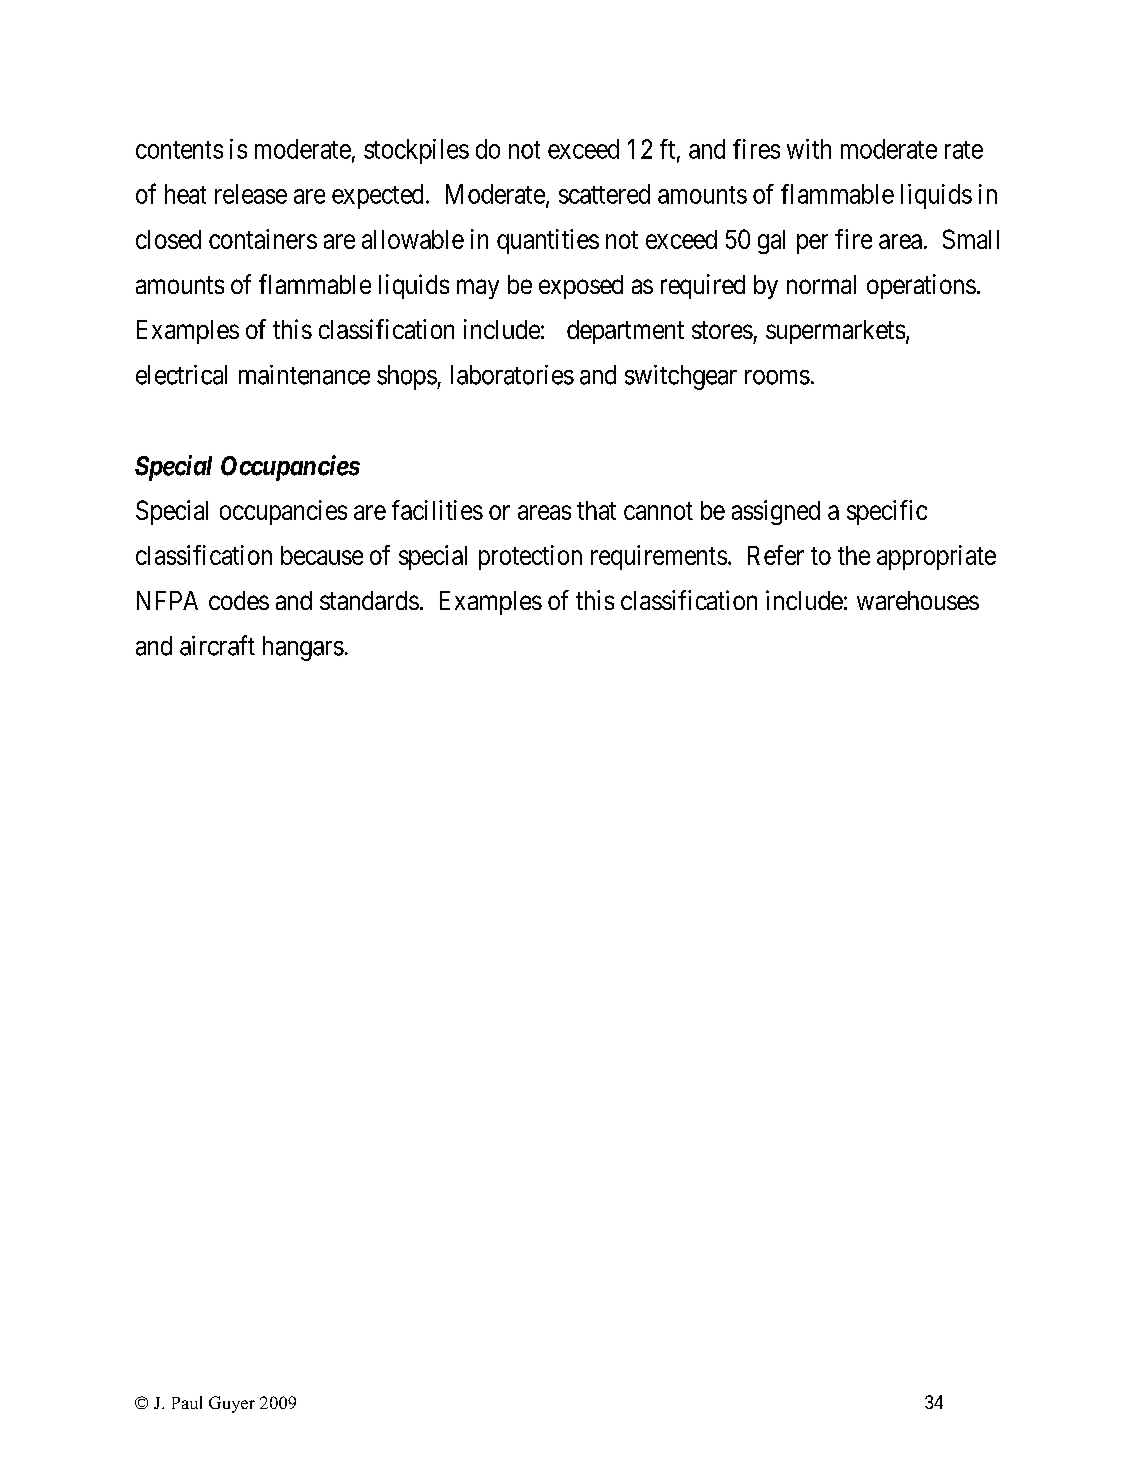 The height and width of the screenshot is (1481, 1145). Describe the element at coordinates (809, 149) in the screenshot. I see `with` at that location.
